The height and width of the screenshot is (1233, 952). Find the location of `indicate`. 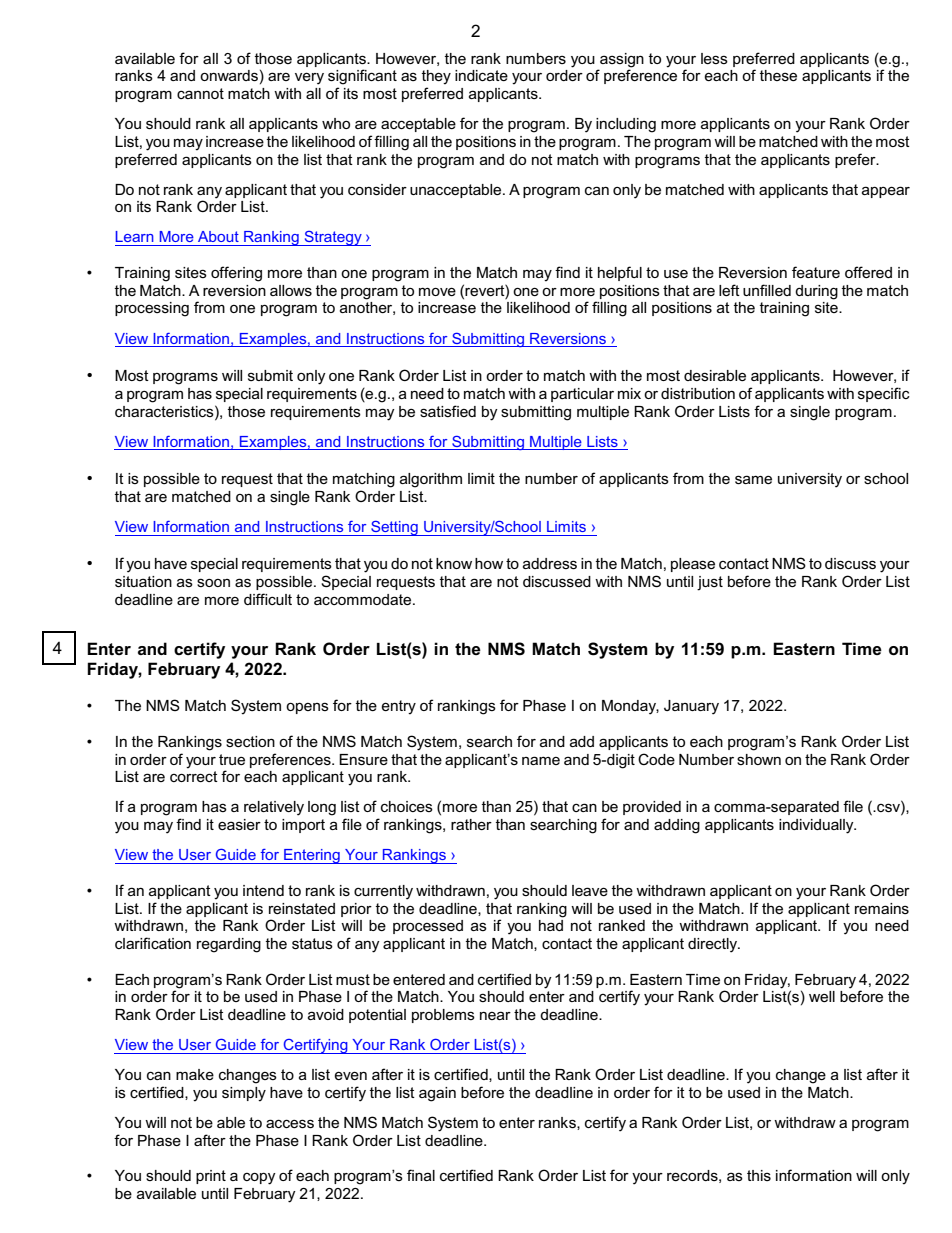

indicate is located at coordinates (481, 75).
